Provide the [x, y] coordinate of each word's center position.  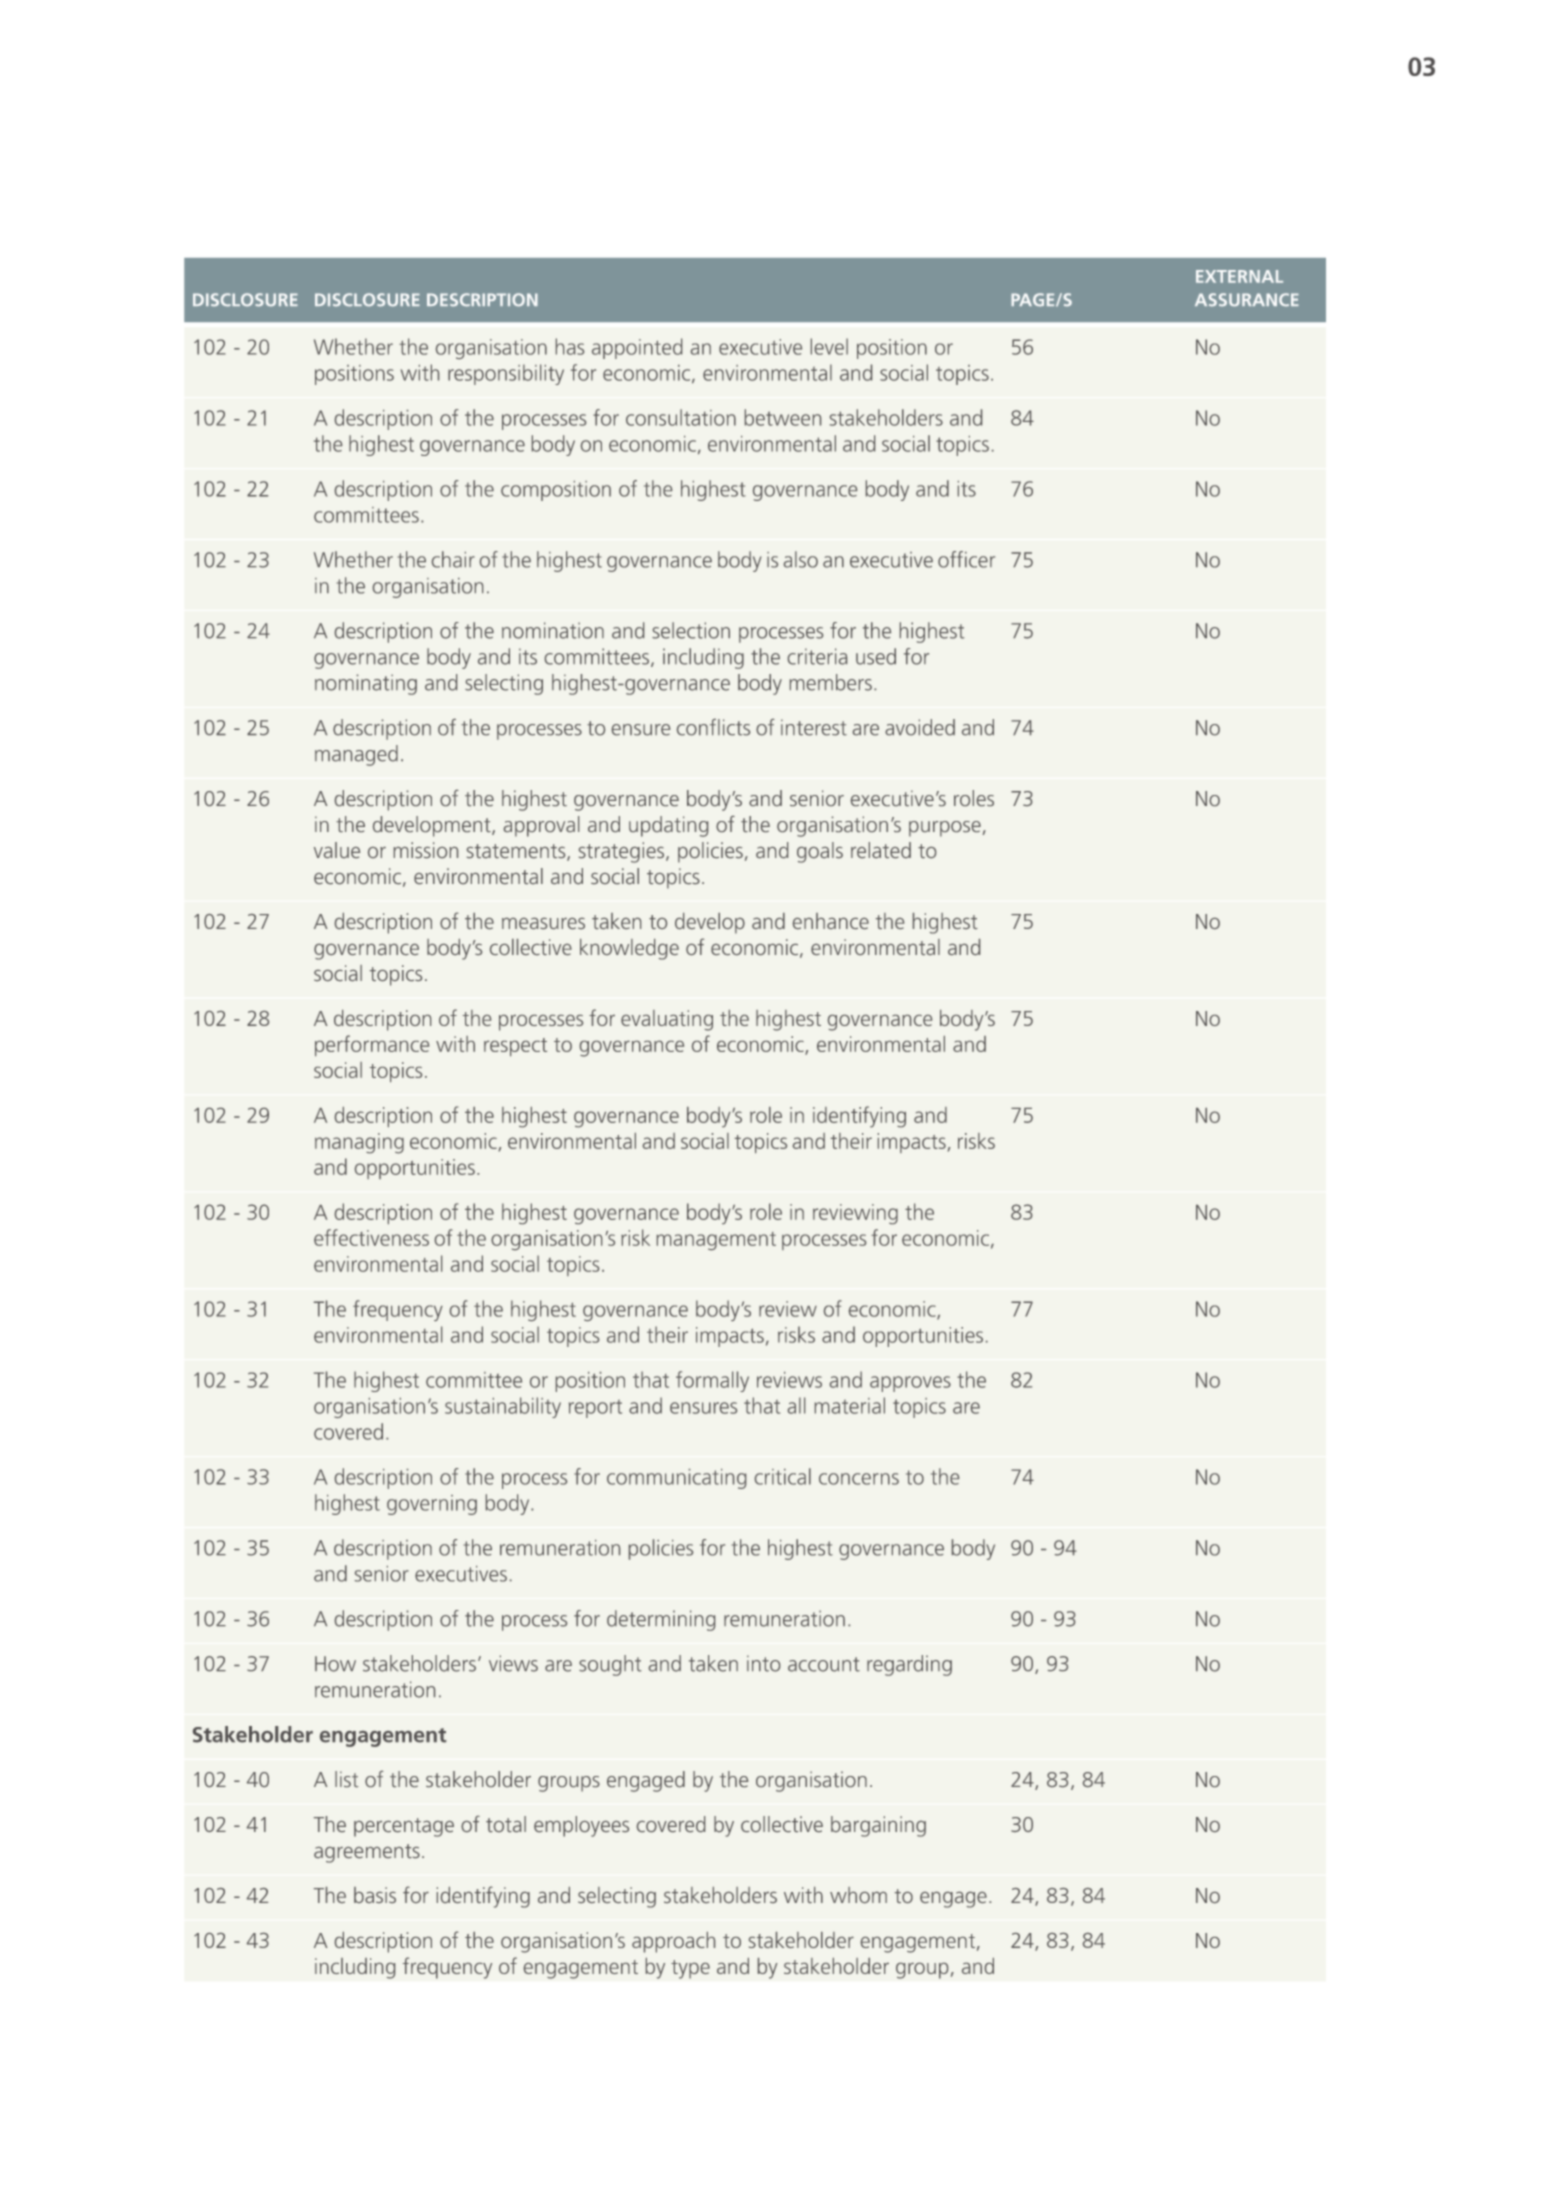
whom [858, 1895]
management [716, 1241]
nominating [366, 684]
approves [910, 1384]
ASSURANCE [1247, 300]
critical [783, 1476]
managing [359, 1143]
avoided [920, 727]
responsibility [506, 374]
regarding [909, 1665]
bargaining [878, 1826]
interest [814, 727]
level [829, 346]
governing [432, 1505]
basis [375, 1895]
